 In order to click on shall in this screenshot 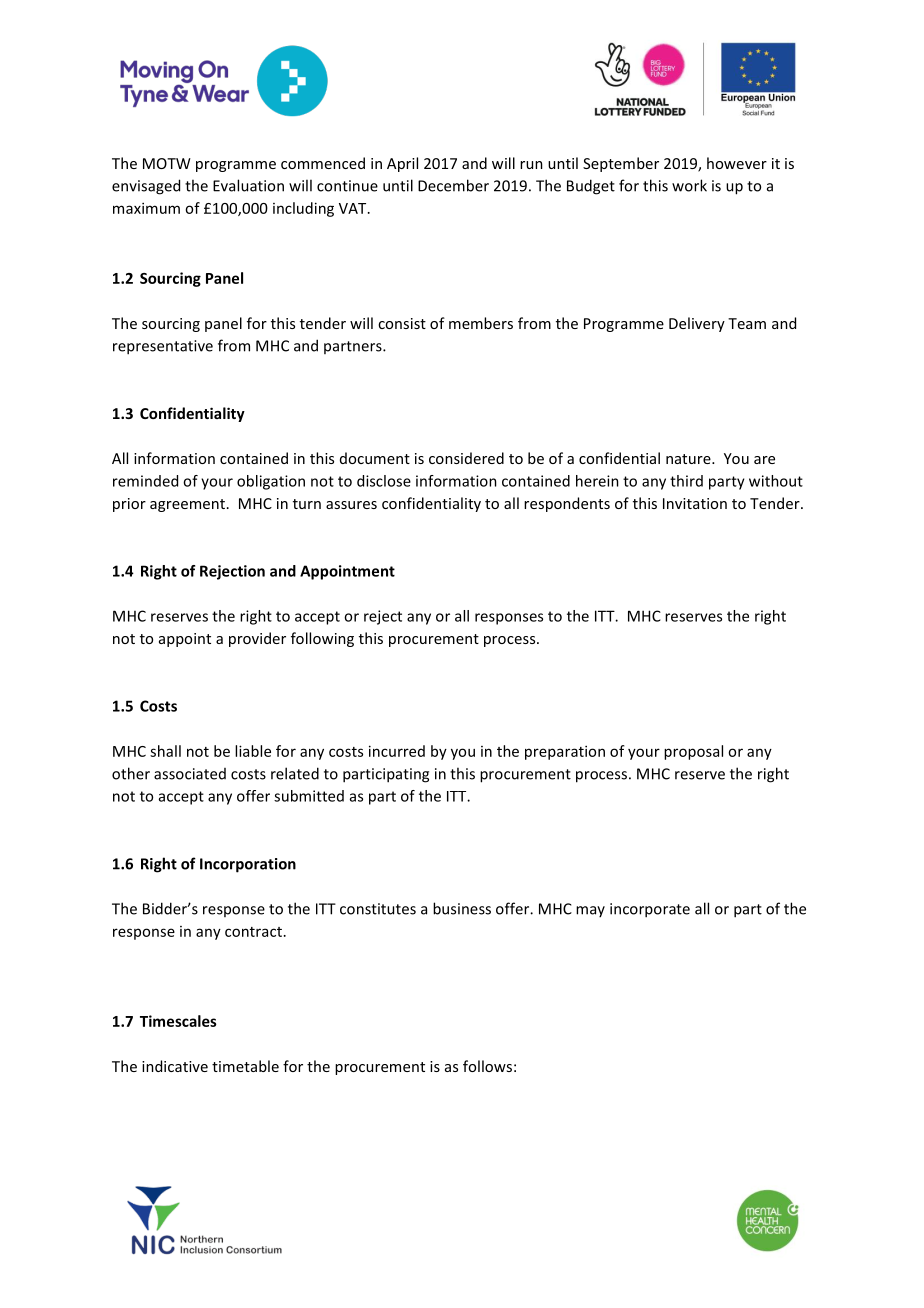, I will do `click(165, 751)`.
